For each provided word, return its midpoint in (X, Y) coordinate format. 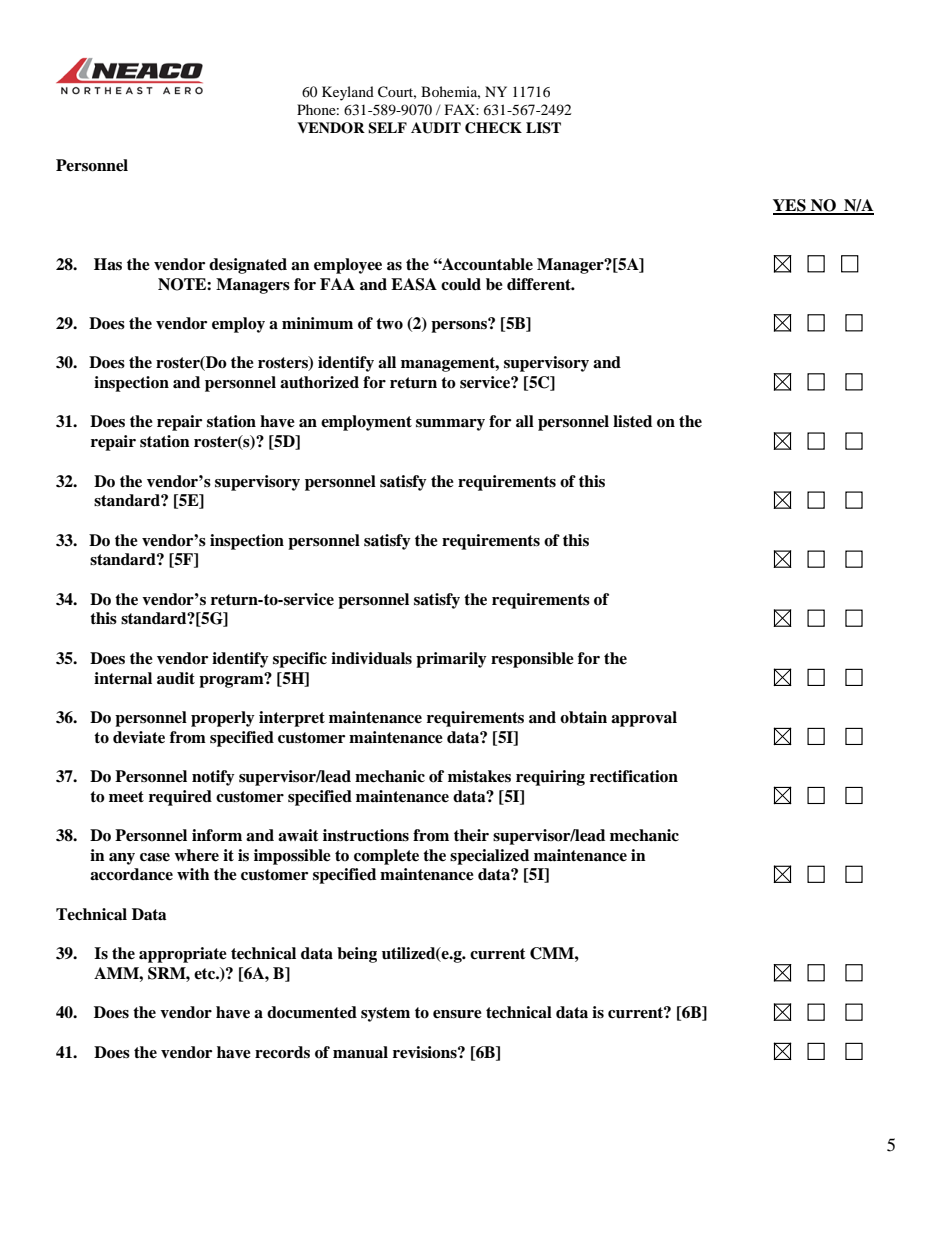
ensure (457, 1014)
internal (123, 678)
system (385, 1014)
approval (644, 719)
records (282, 1052)
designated (248, 266)
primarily (451, 660)
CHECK (493, 128)
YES (790, 206)
